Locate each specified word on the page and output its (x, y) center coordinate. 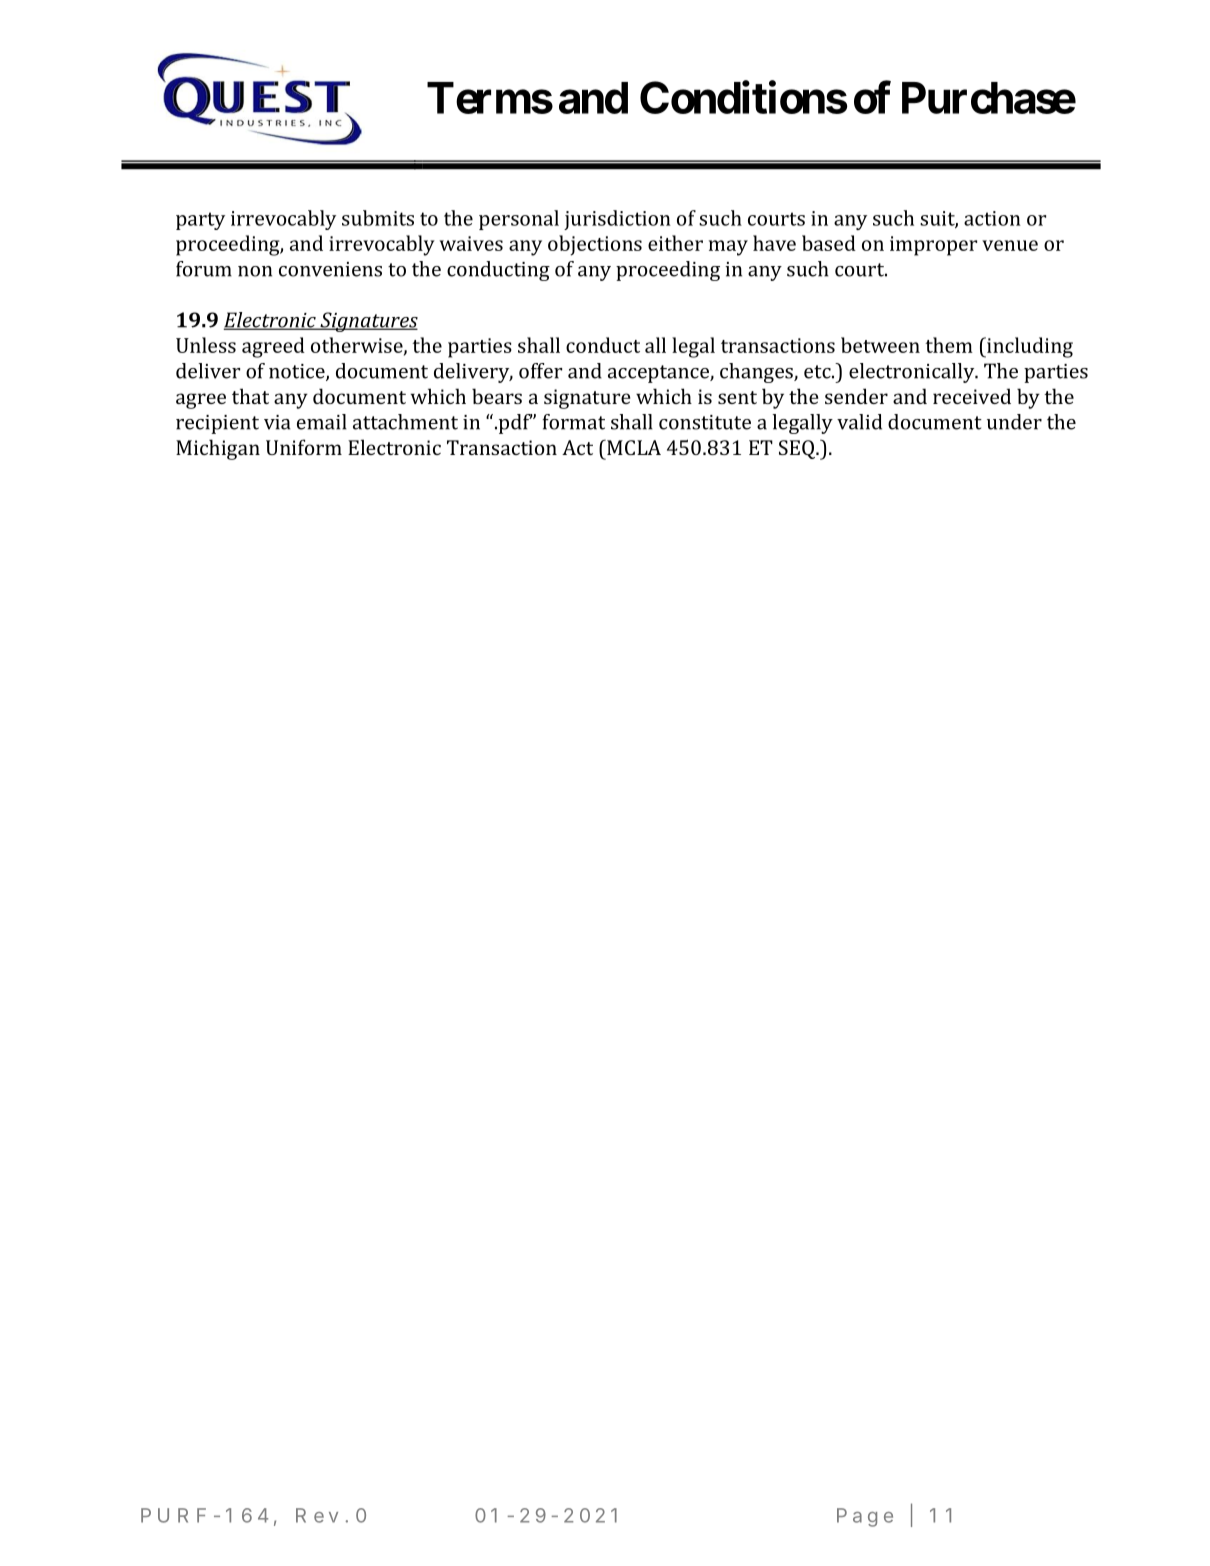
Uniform (304, 447)
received (972, 396)
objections (595, 245)
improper (933, 246)
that (250, 396)
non (255, 271)
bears (497, 396)
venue (1010, 245)
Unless (206, 345)
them (949, 345)
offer (540, 371)
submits (378, 218)
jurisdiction (617, 220)
